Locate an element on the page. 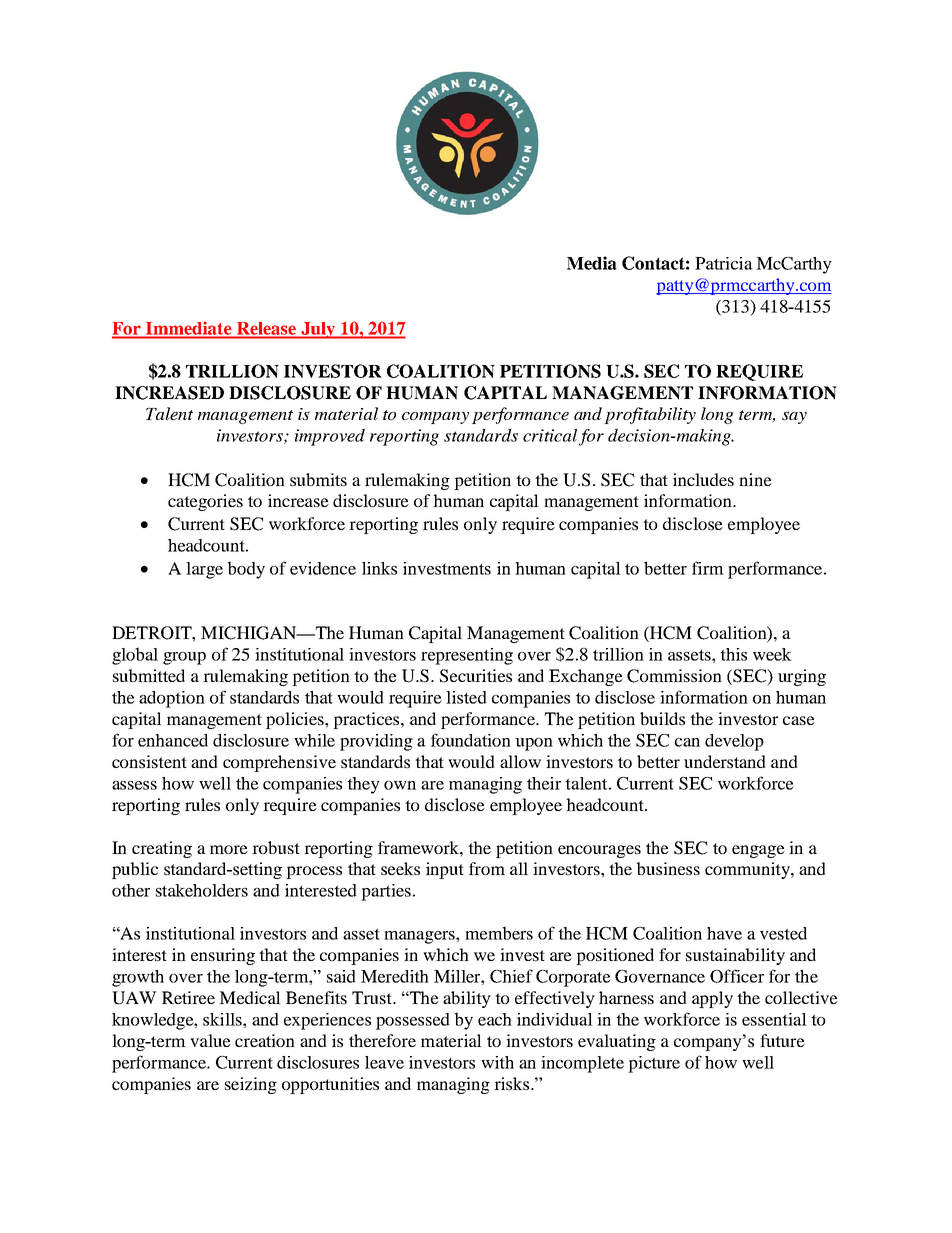 This page has width=952, height=1233. July is located at coordinates (318, 330).
